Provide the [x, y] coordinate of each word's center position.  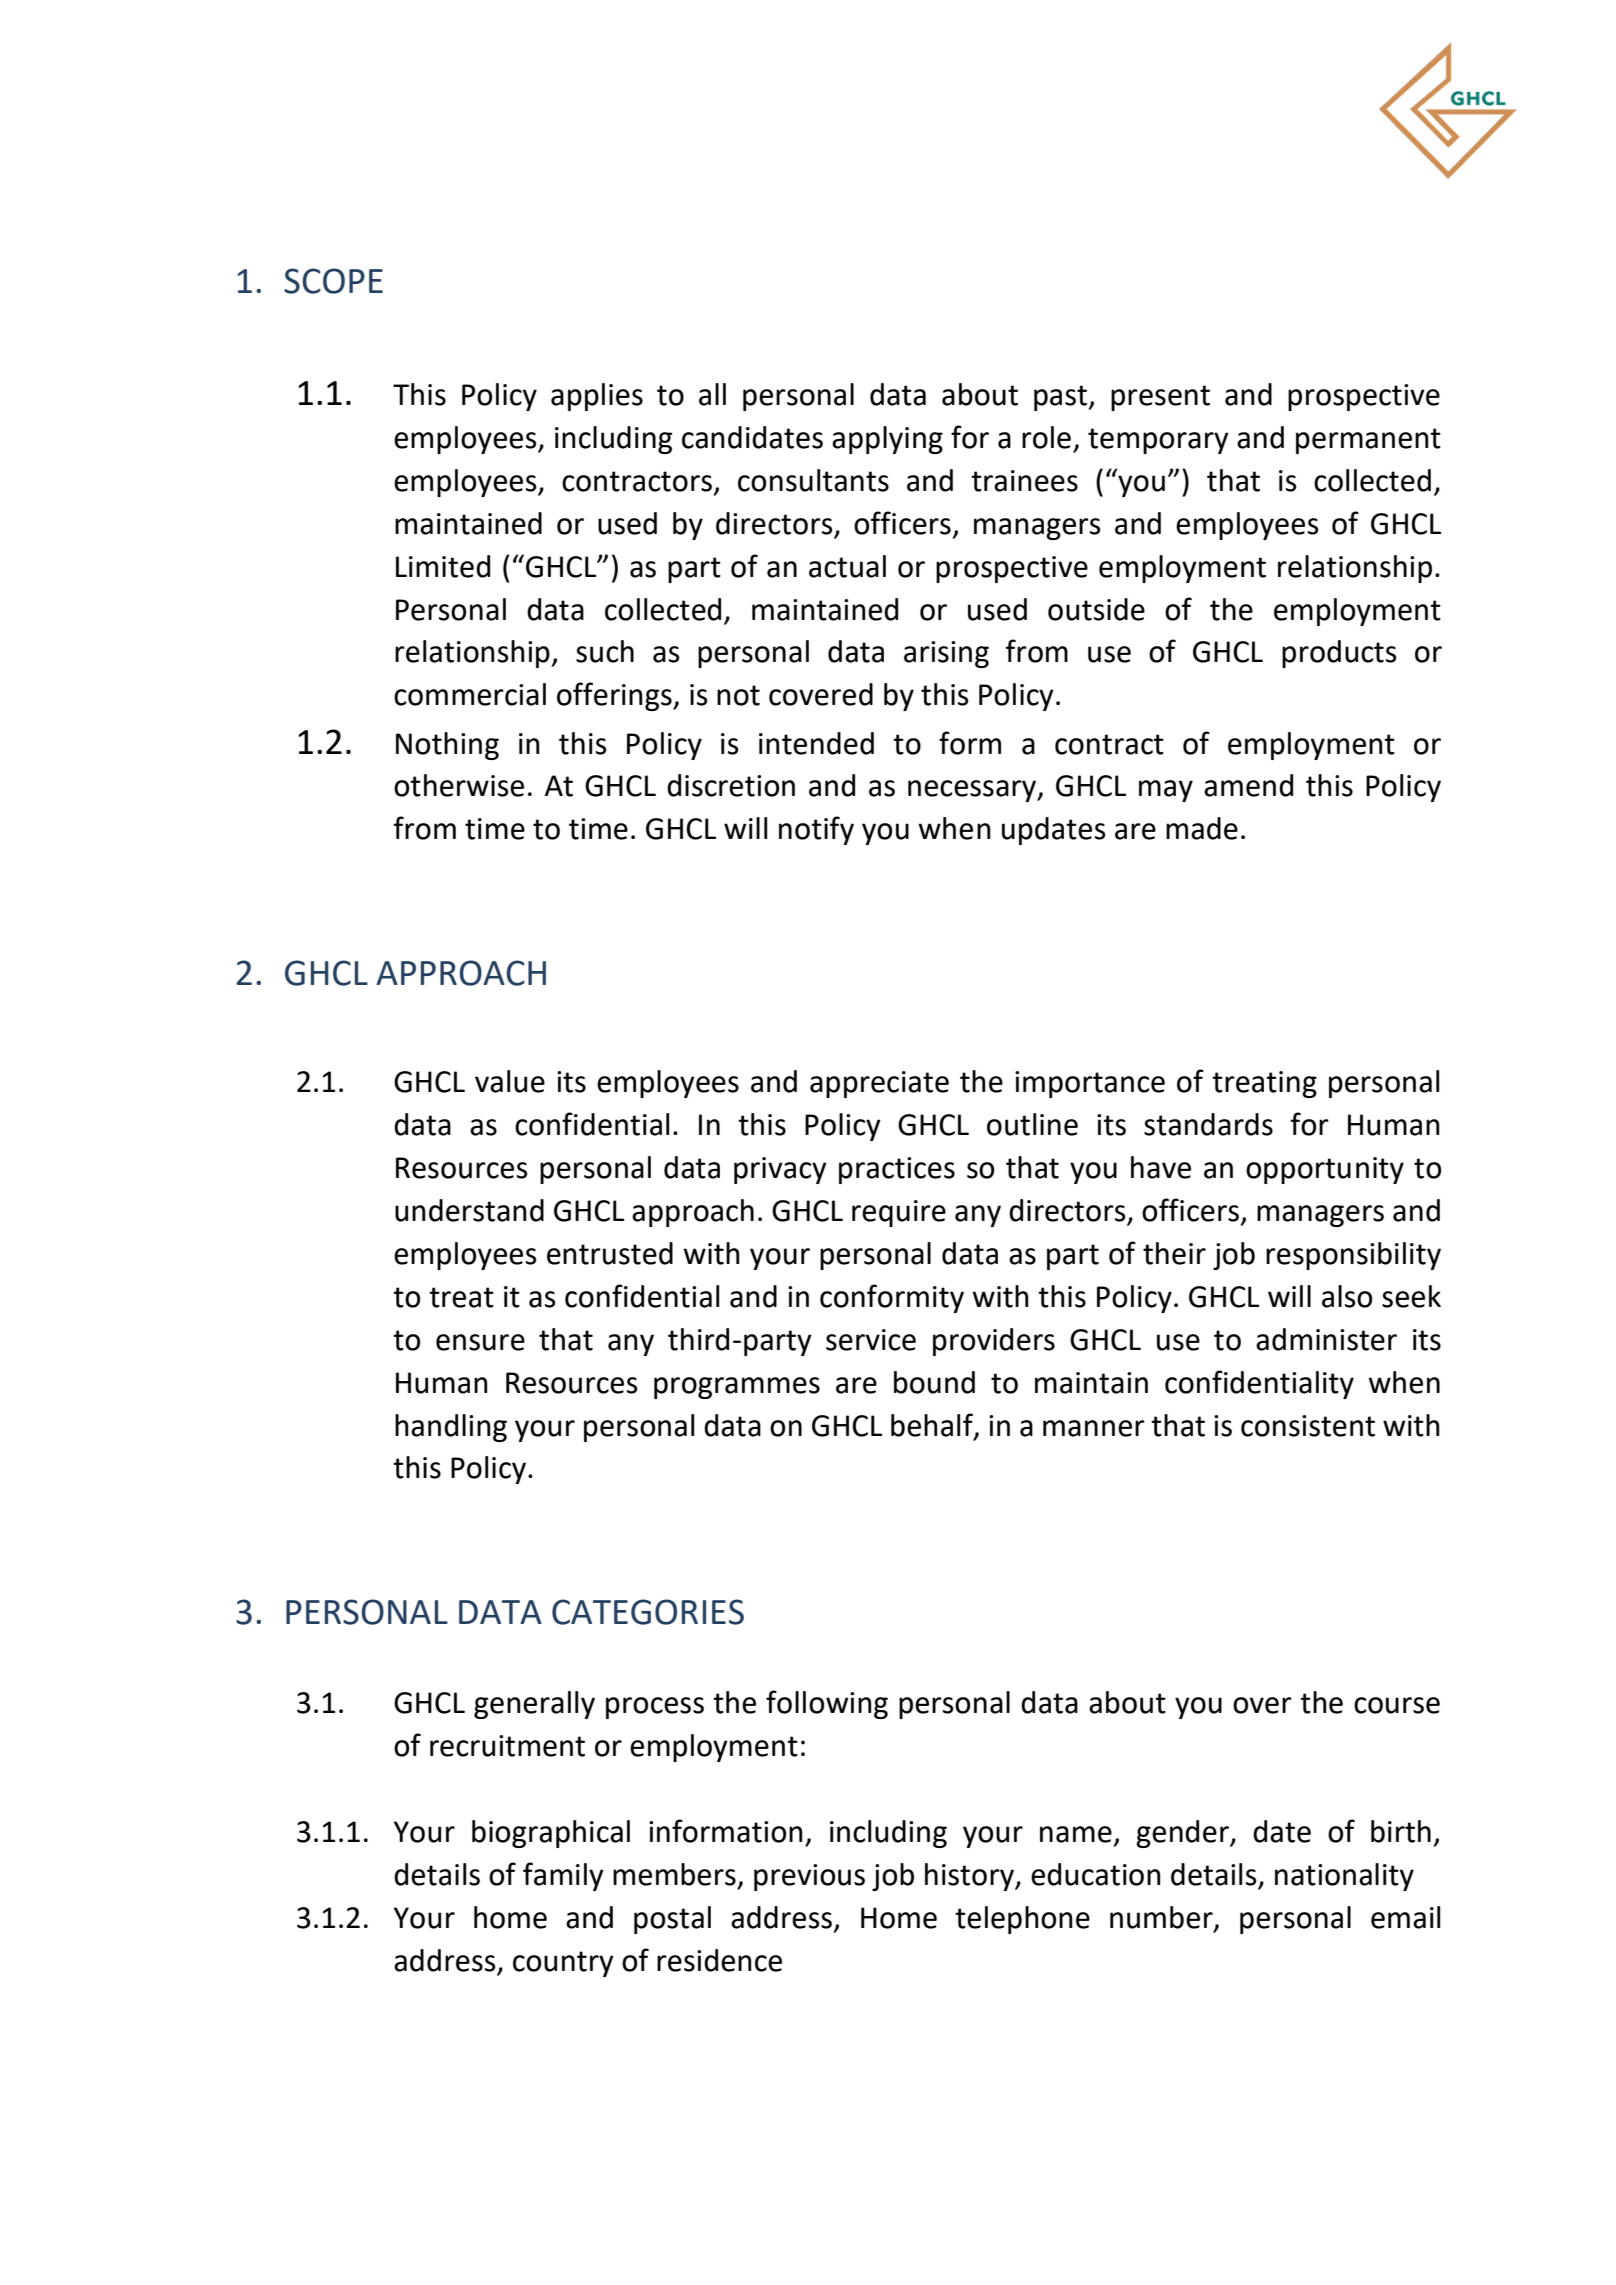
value [510, 1081]
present [1160, 398]
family [563, 1876]
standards [1208, 1124]
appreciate [879, 1084]
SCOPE [333, 281]
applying [887, 440]
